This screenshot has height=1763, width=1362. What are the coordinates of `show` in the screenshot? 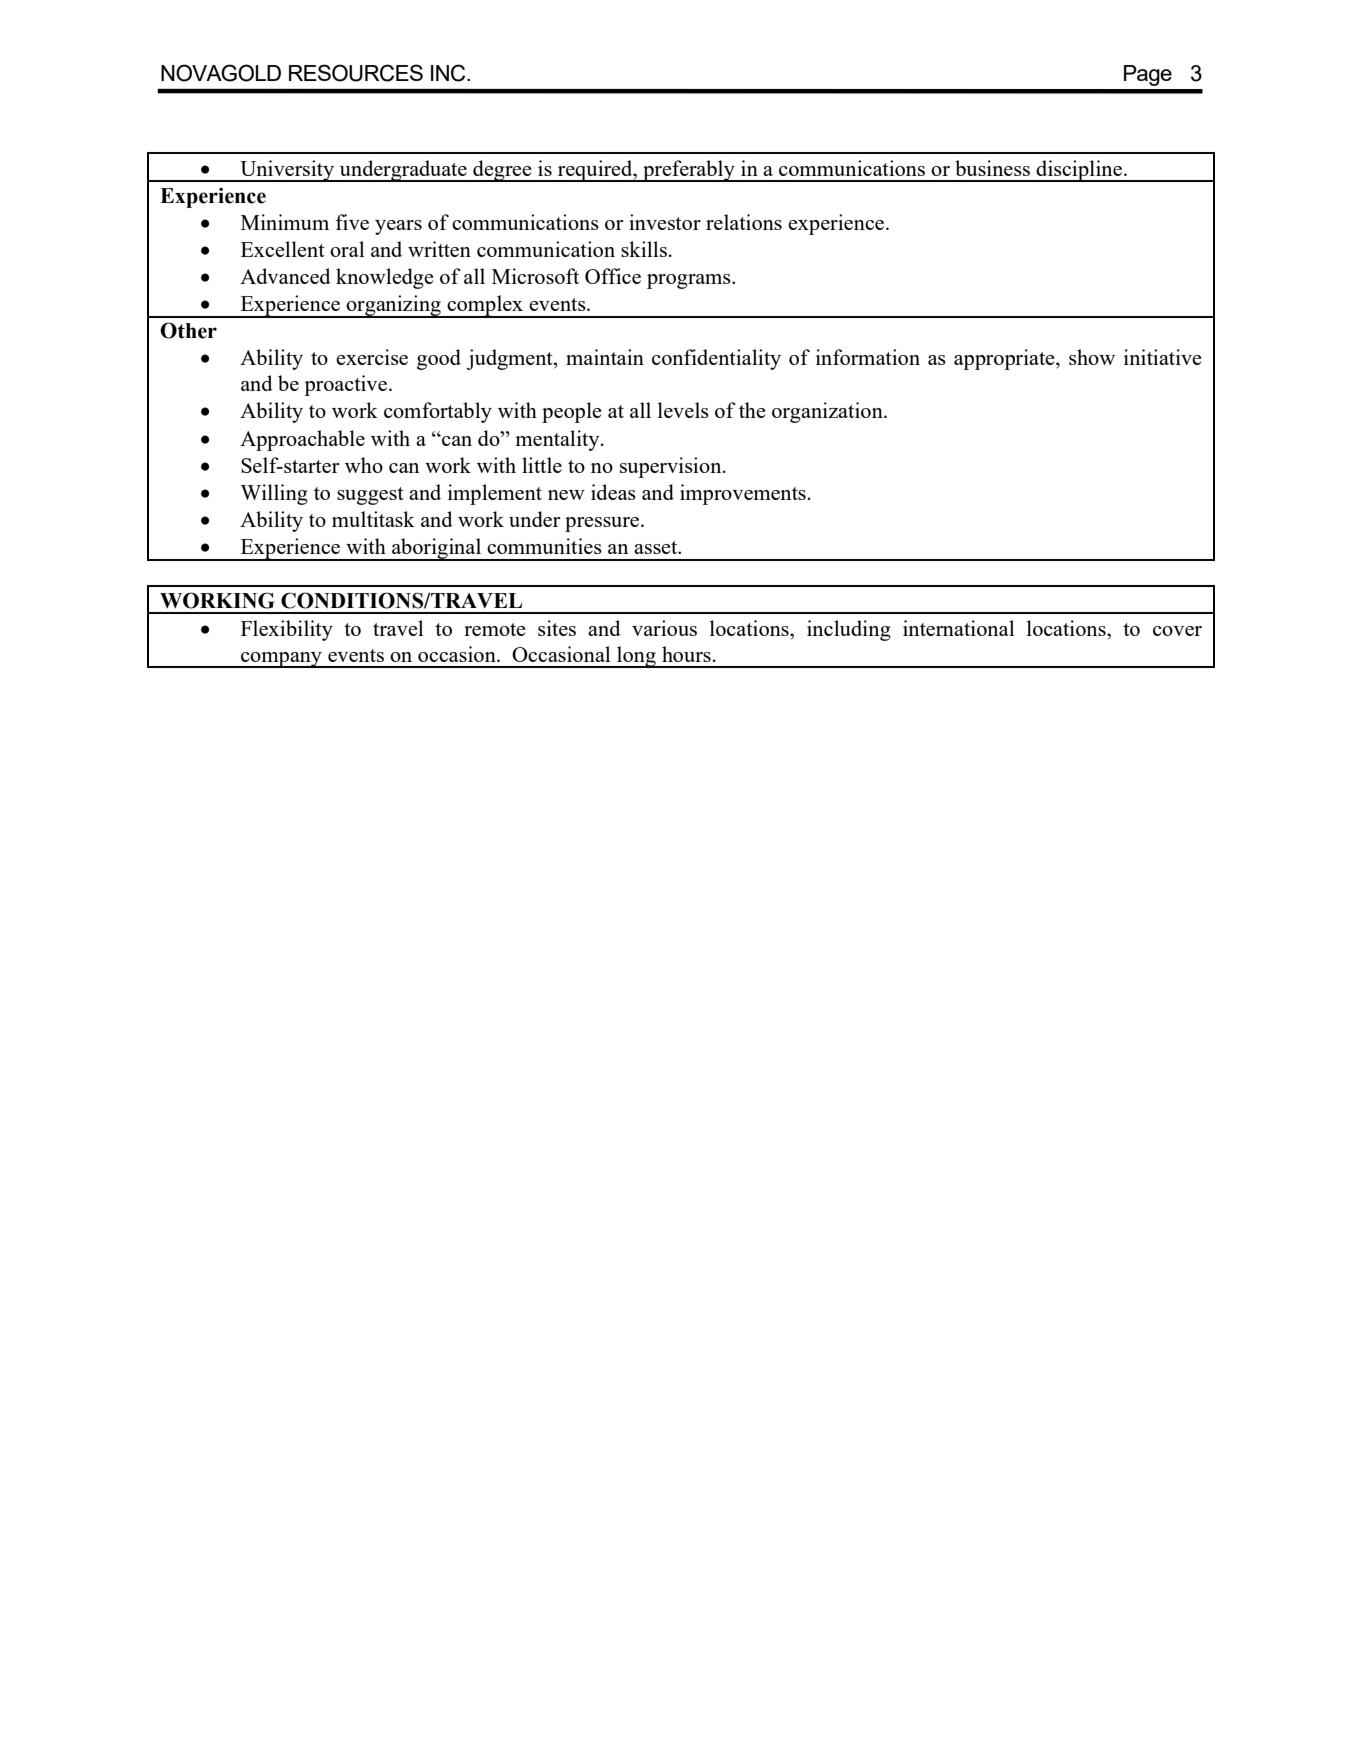 It's located at (1092, 357).
